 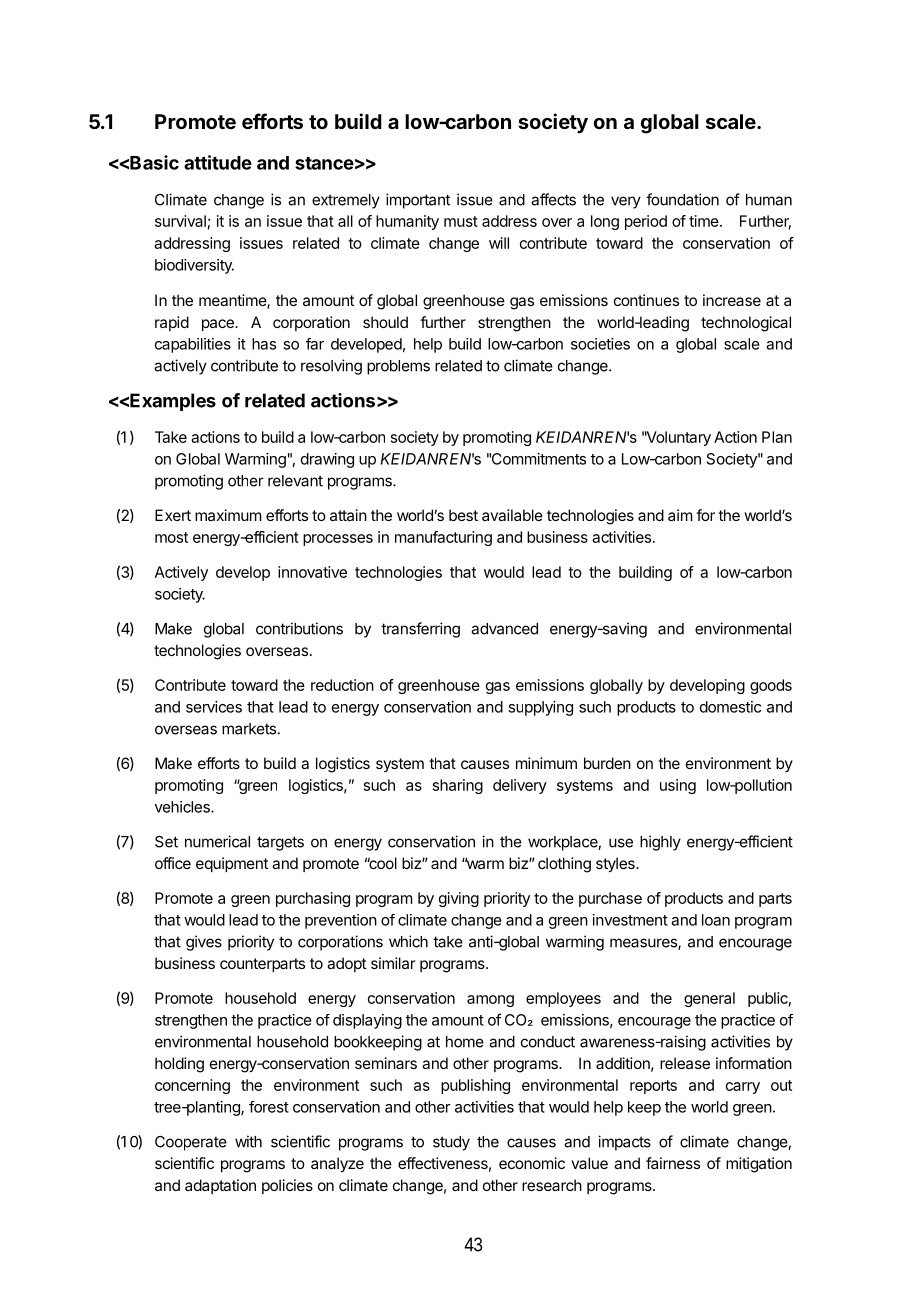 What do you see at coordinates (248, 1141) in the screenshot?
I see `with` at bounding box center [248, 1141].
